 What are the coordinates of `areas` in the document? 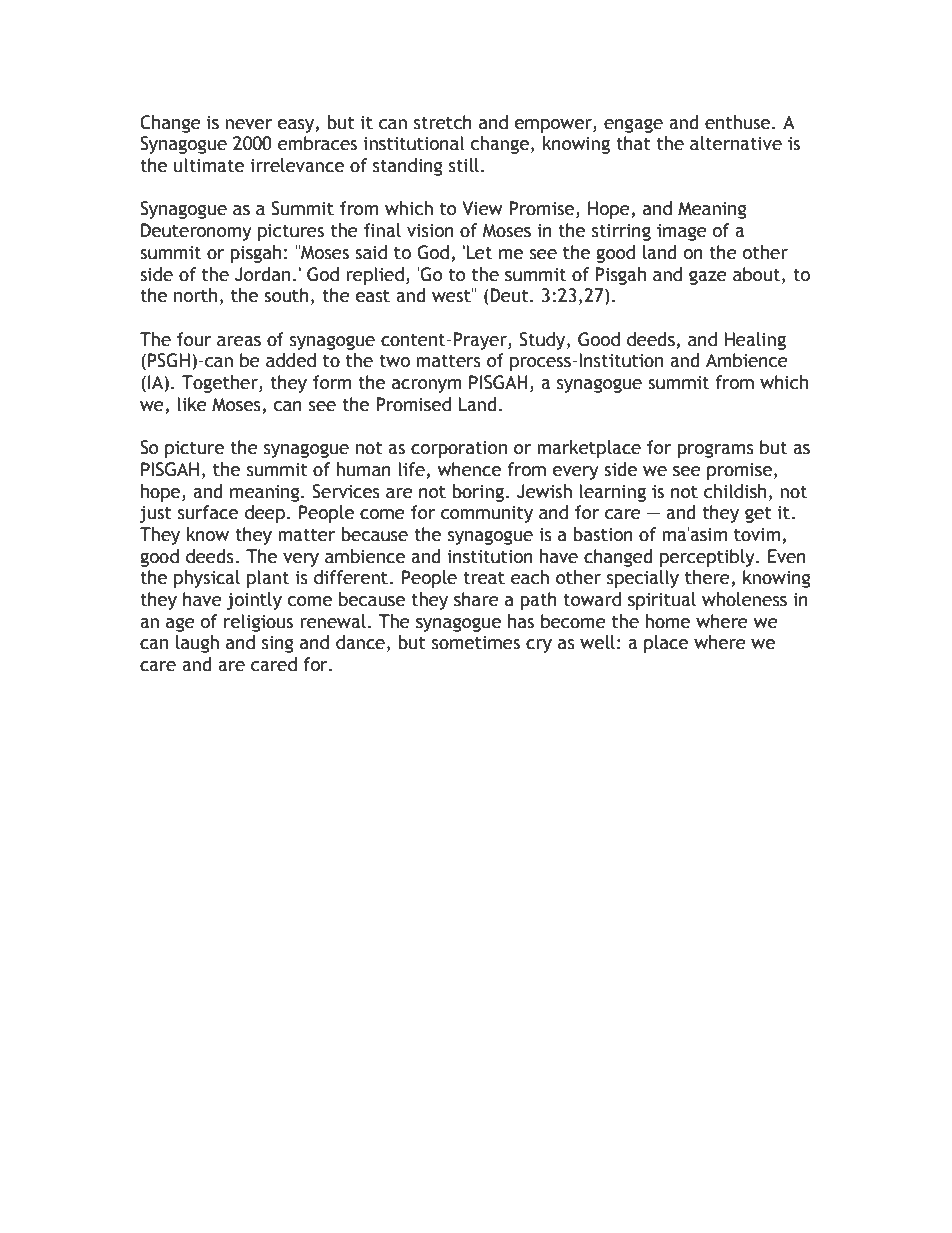 It's located at (239, 341).
